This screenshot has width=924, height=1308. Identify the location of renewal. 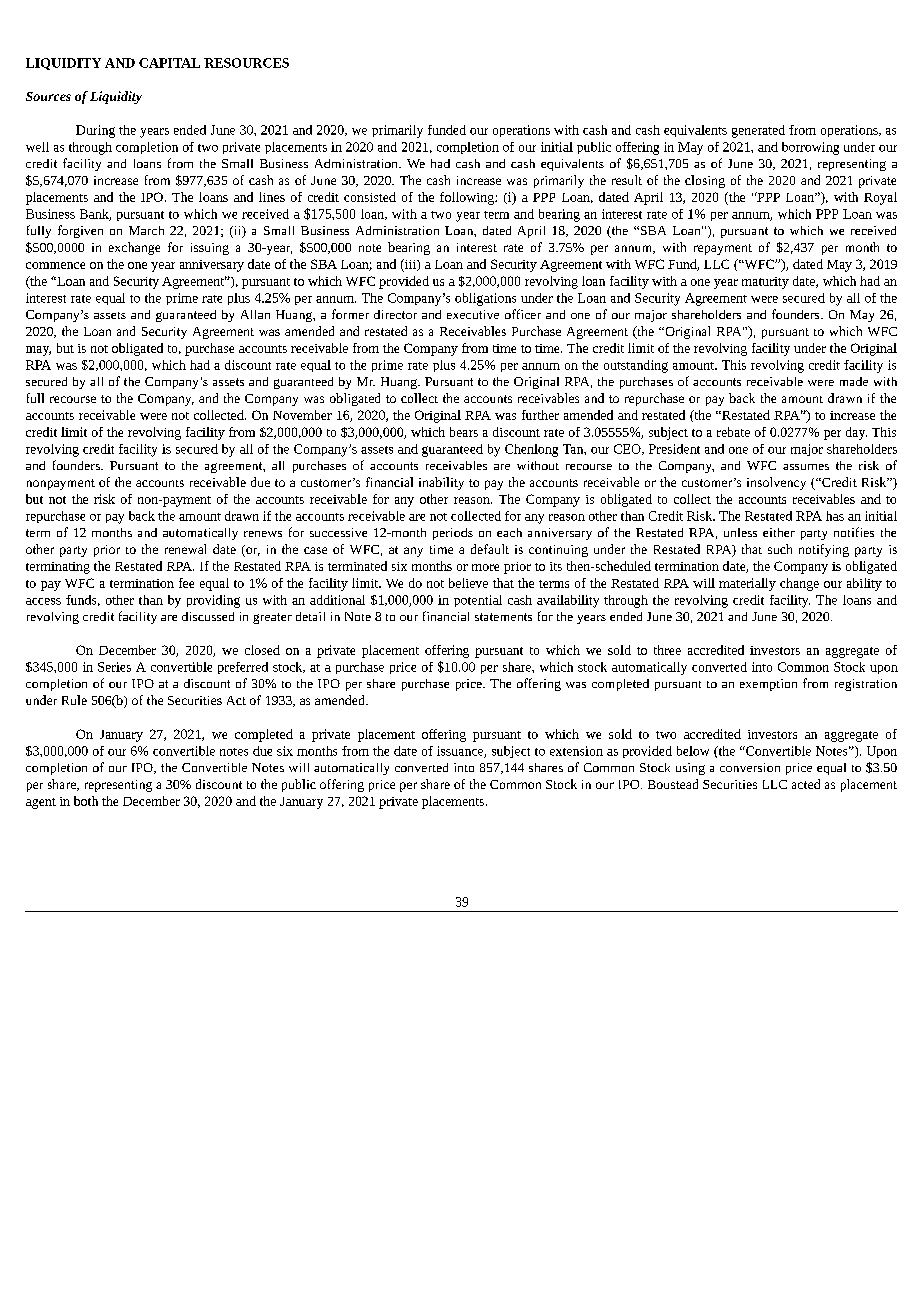
(185, 549).
